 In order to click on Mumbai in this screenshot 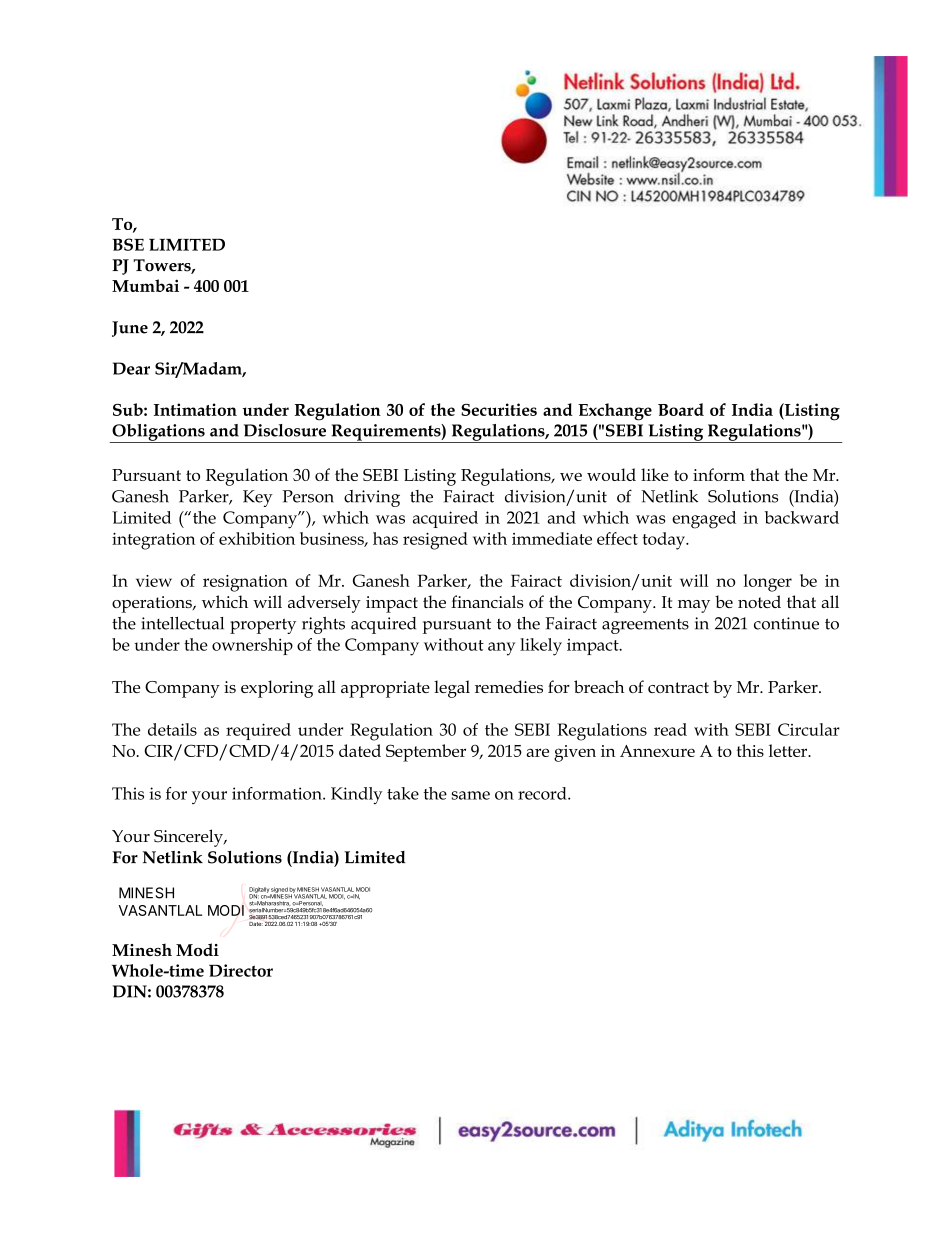, I will do `click(145, 285)`.
